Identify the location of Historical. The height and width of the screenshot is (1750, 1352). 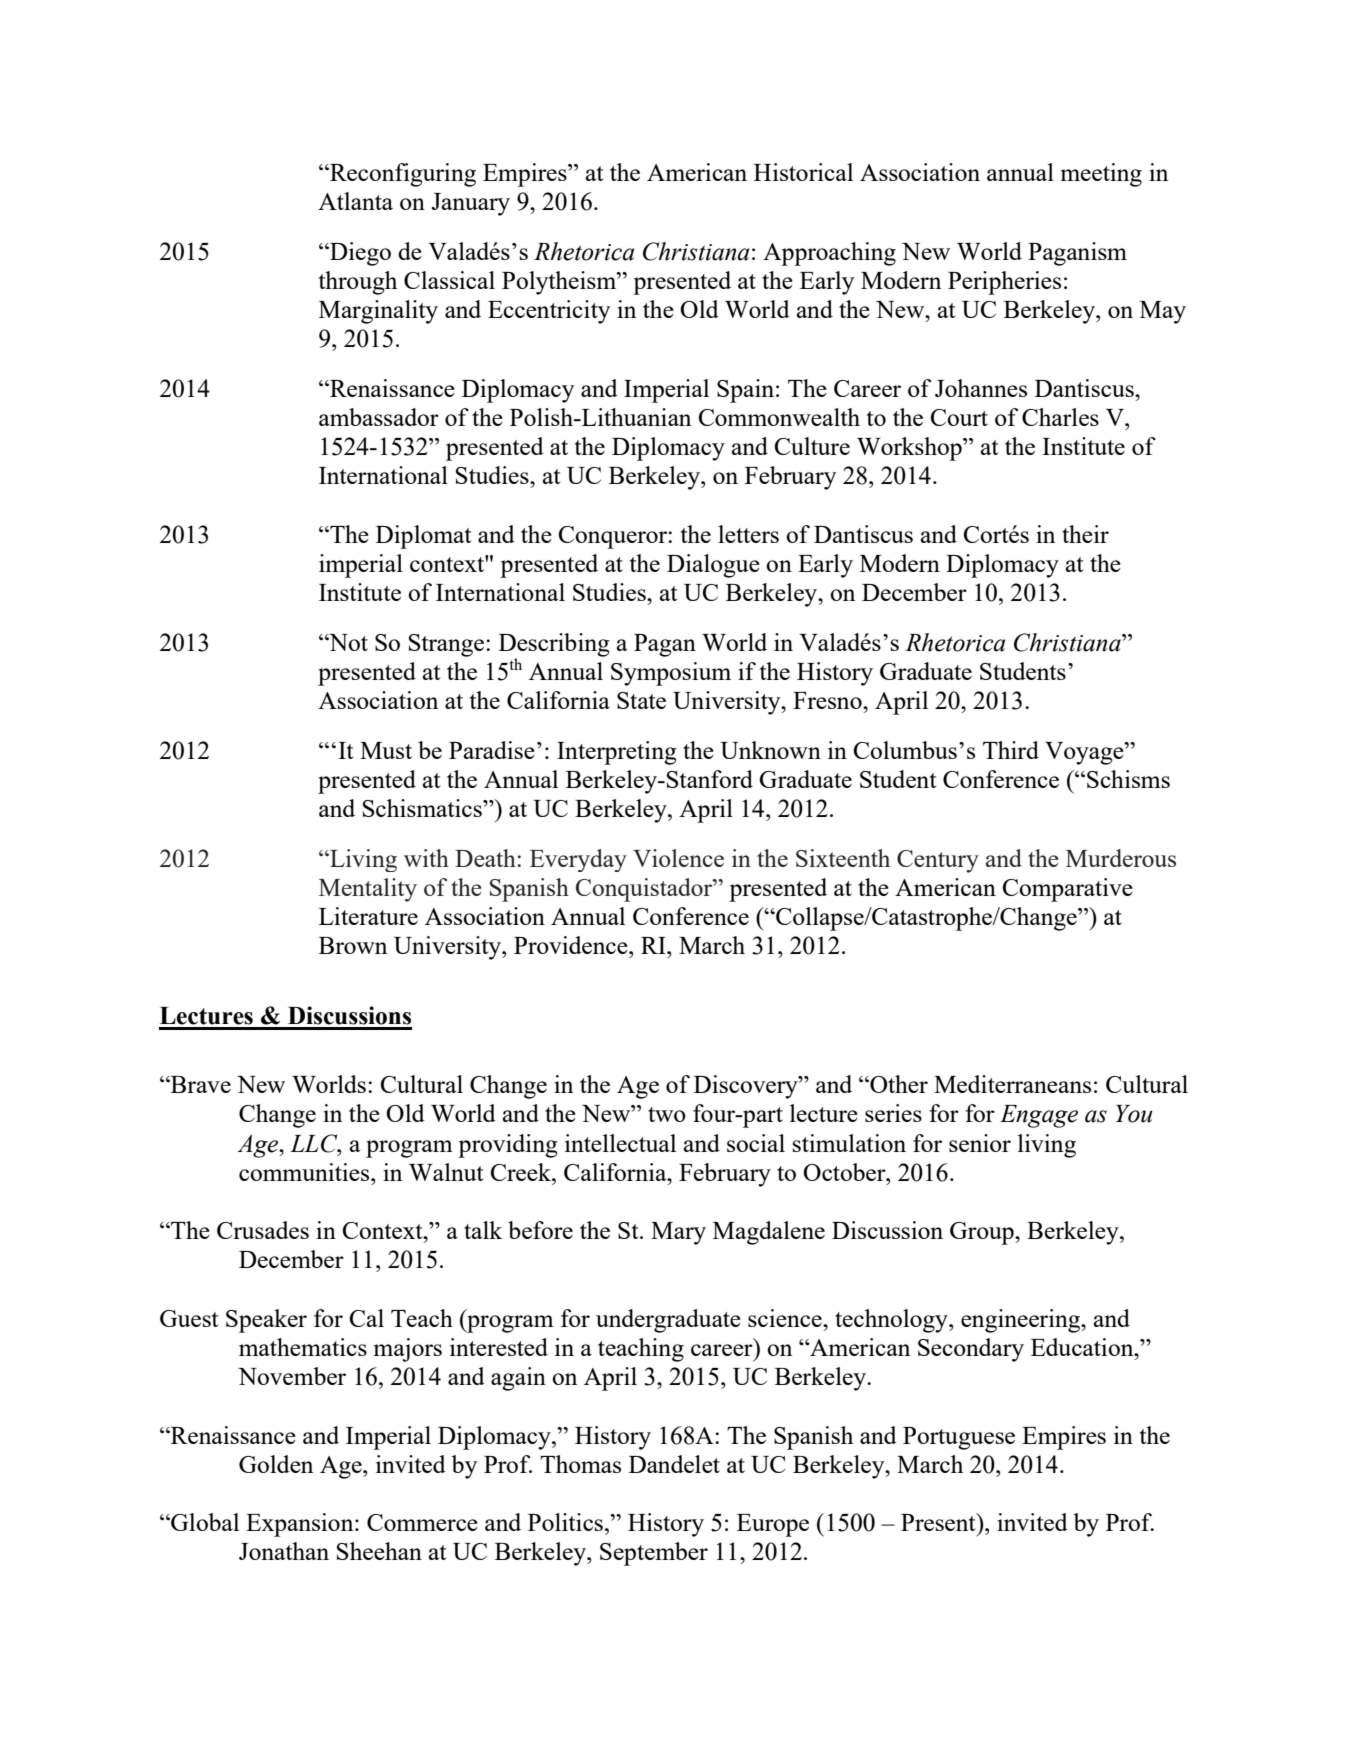
(803, 172).
